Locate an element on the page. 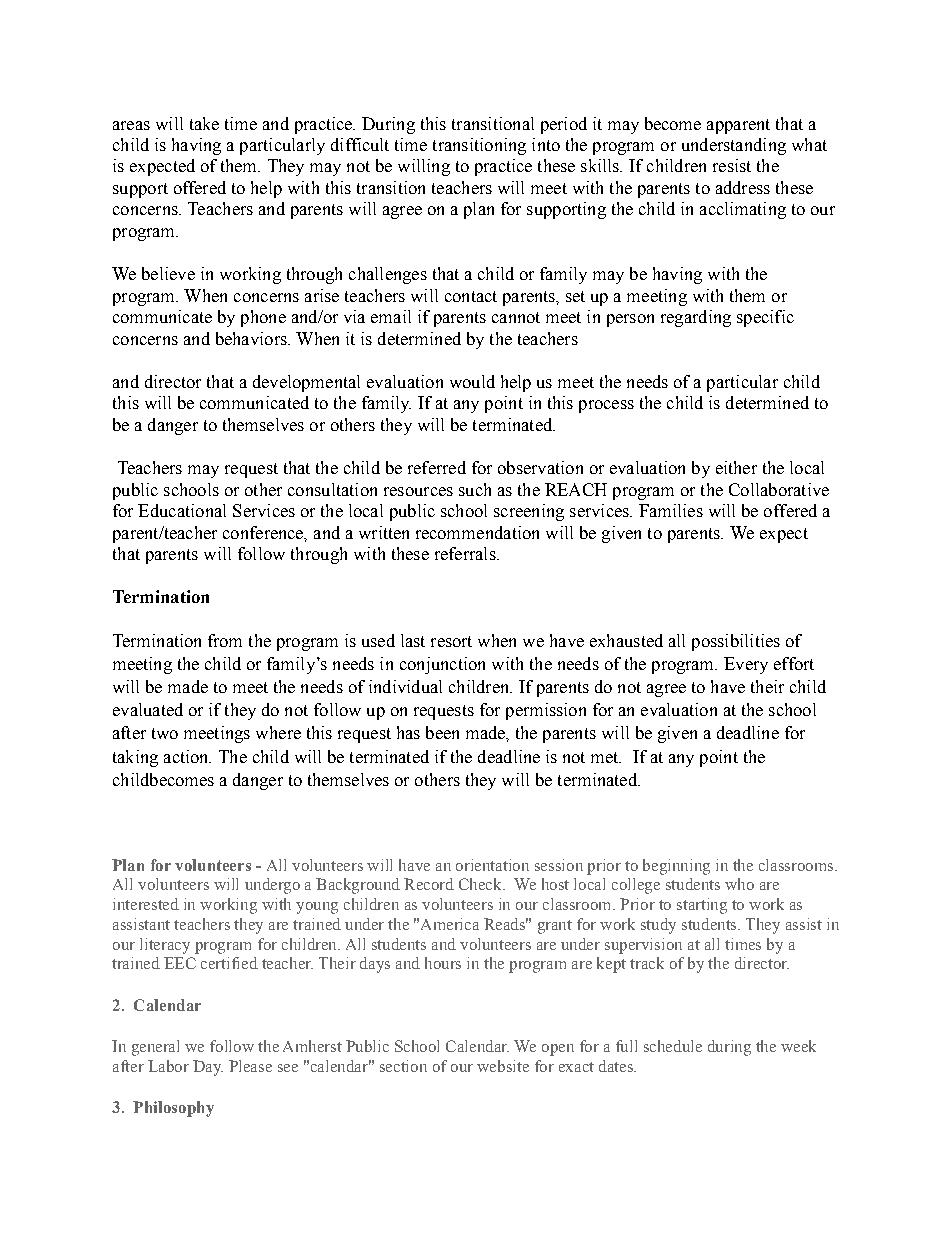 The image size is (952, 1233). schedule is located at coordinates (673, 1046).
